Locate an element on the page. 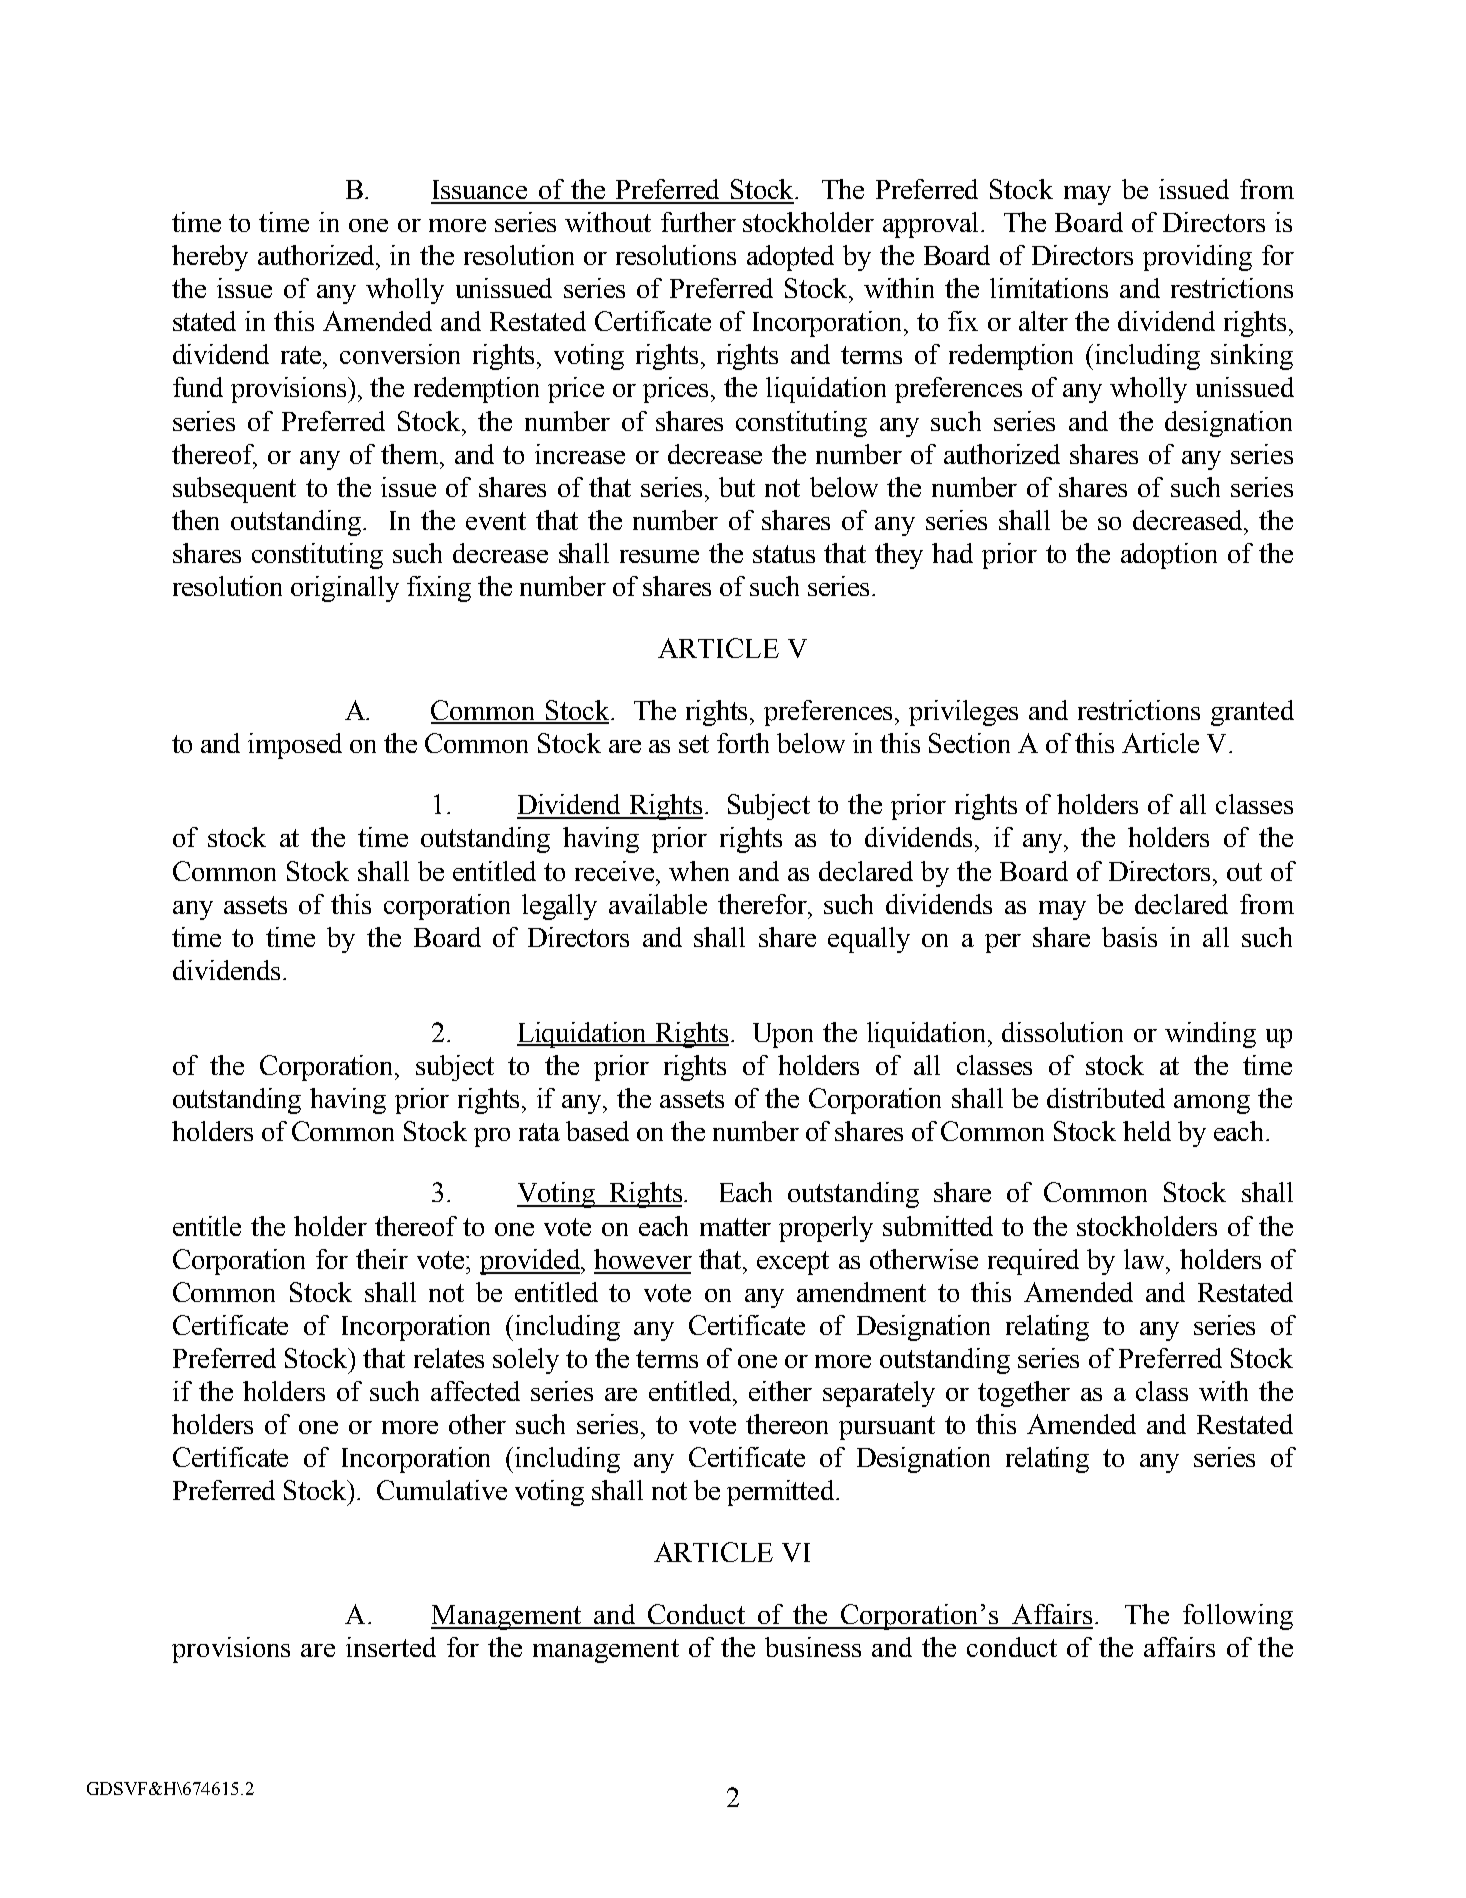 The height and width of the document is (1898, 1466). hereby is located at coordinates (210, 258).
